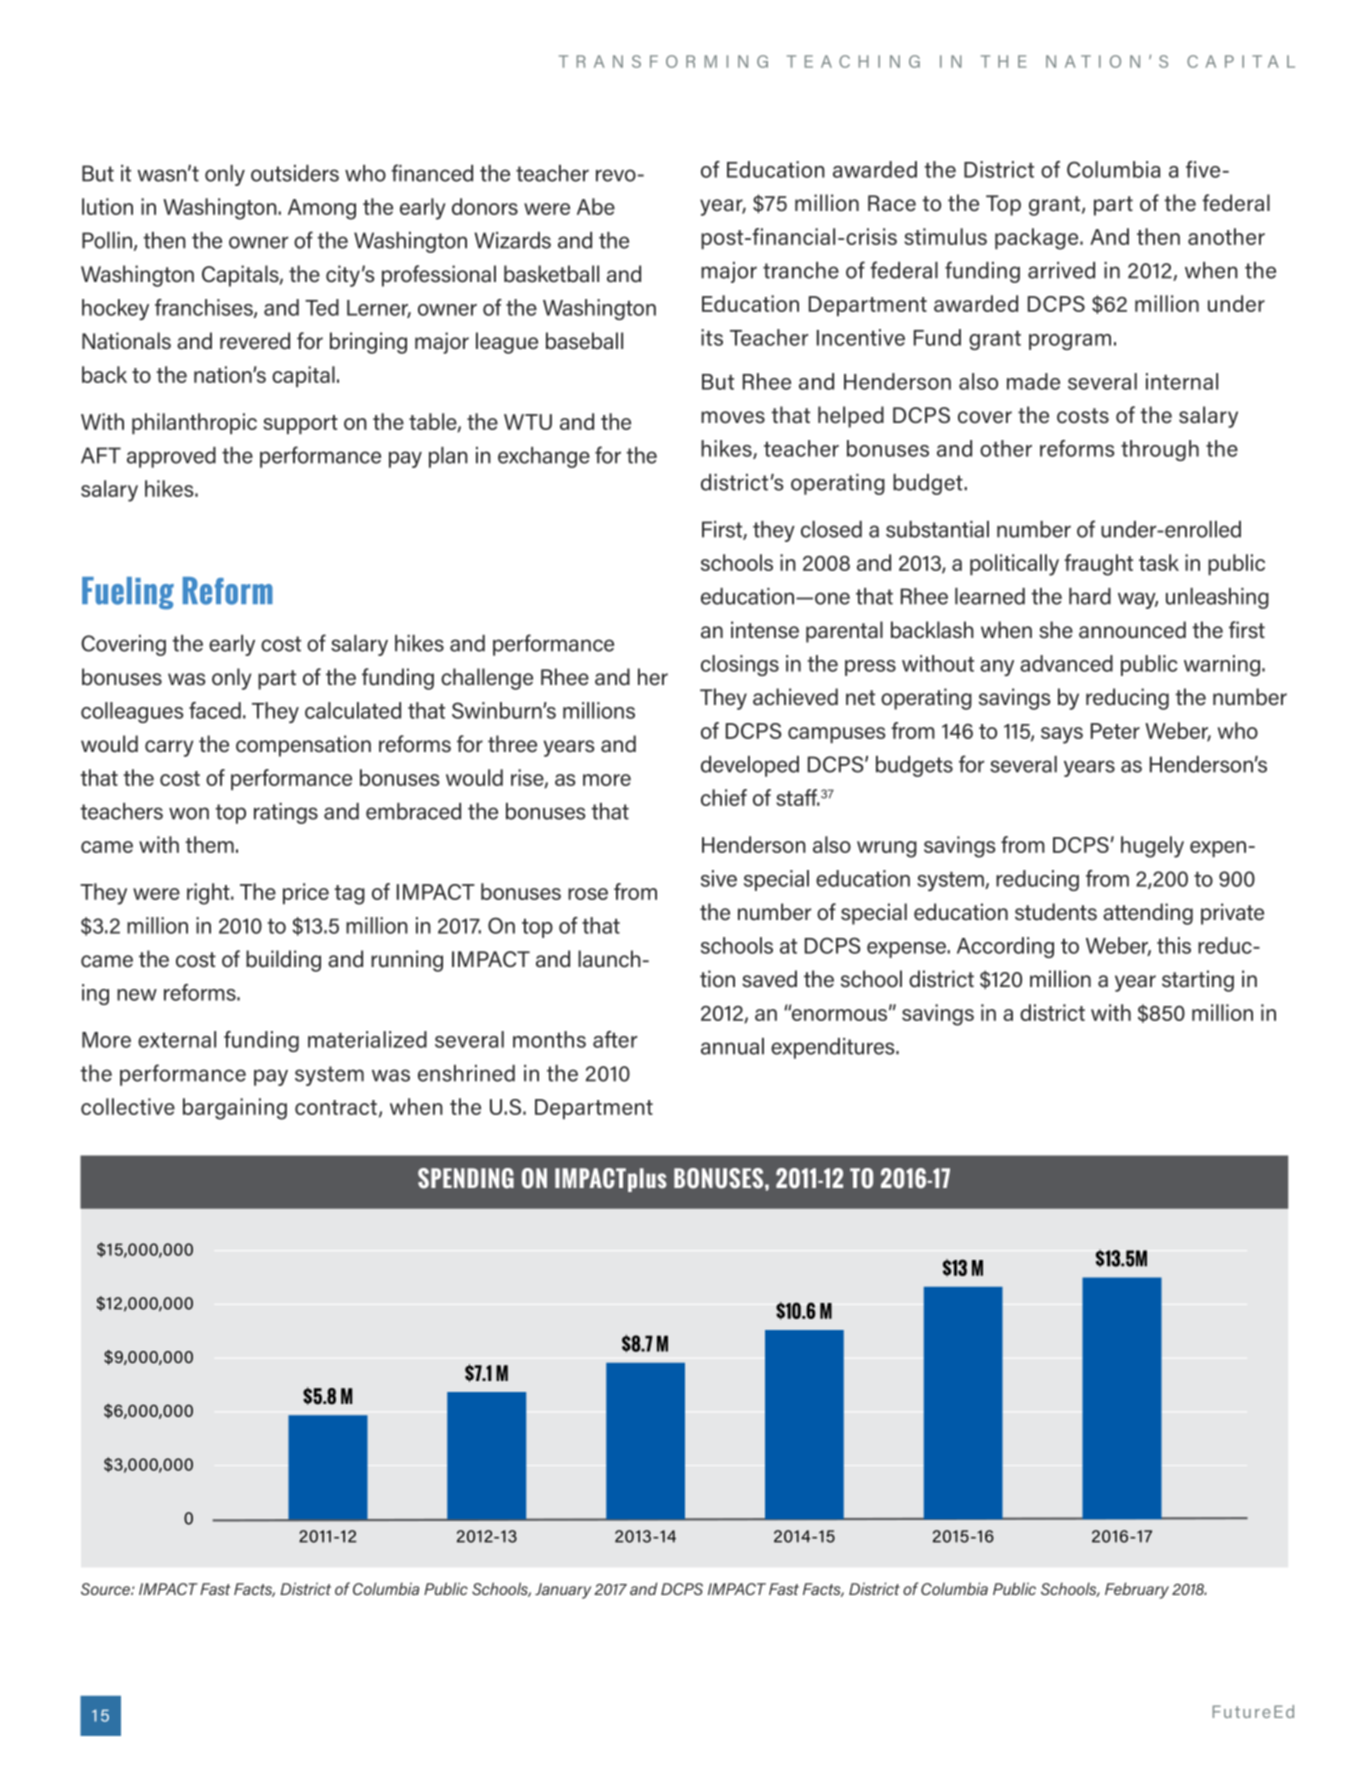  Describe the element at coordinates (322, 209) in the screenshot. I see `Among` at that location.
